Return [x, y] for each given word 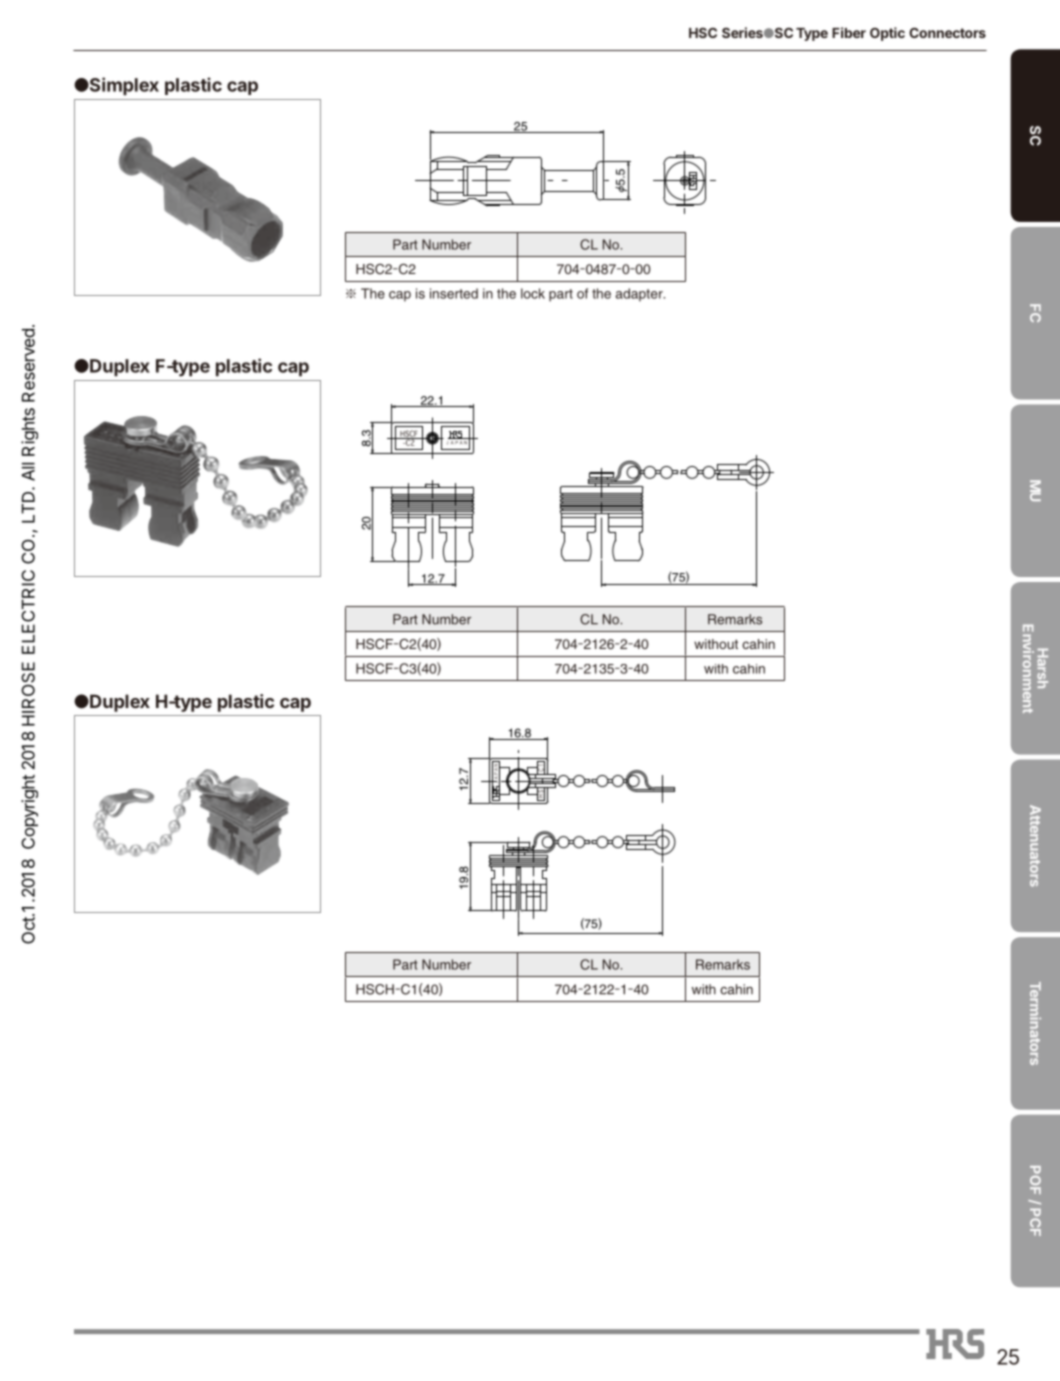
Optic [887, 34]
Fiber [849, 32]
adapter [640, 295]
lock [533, 293]
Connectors [947, 32]
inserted [454, 293]
